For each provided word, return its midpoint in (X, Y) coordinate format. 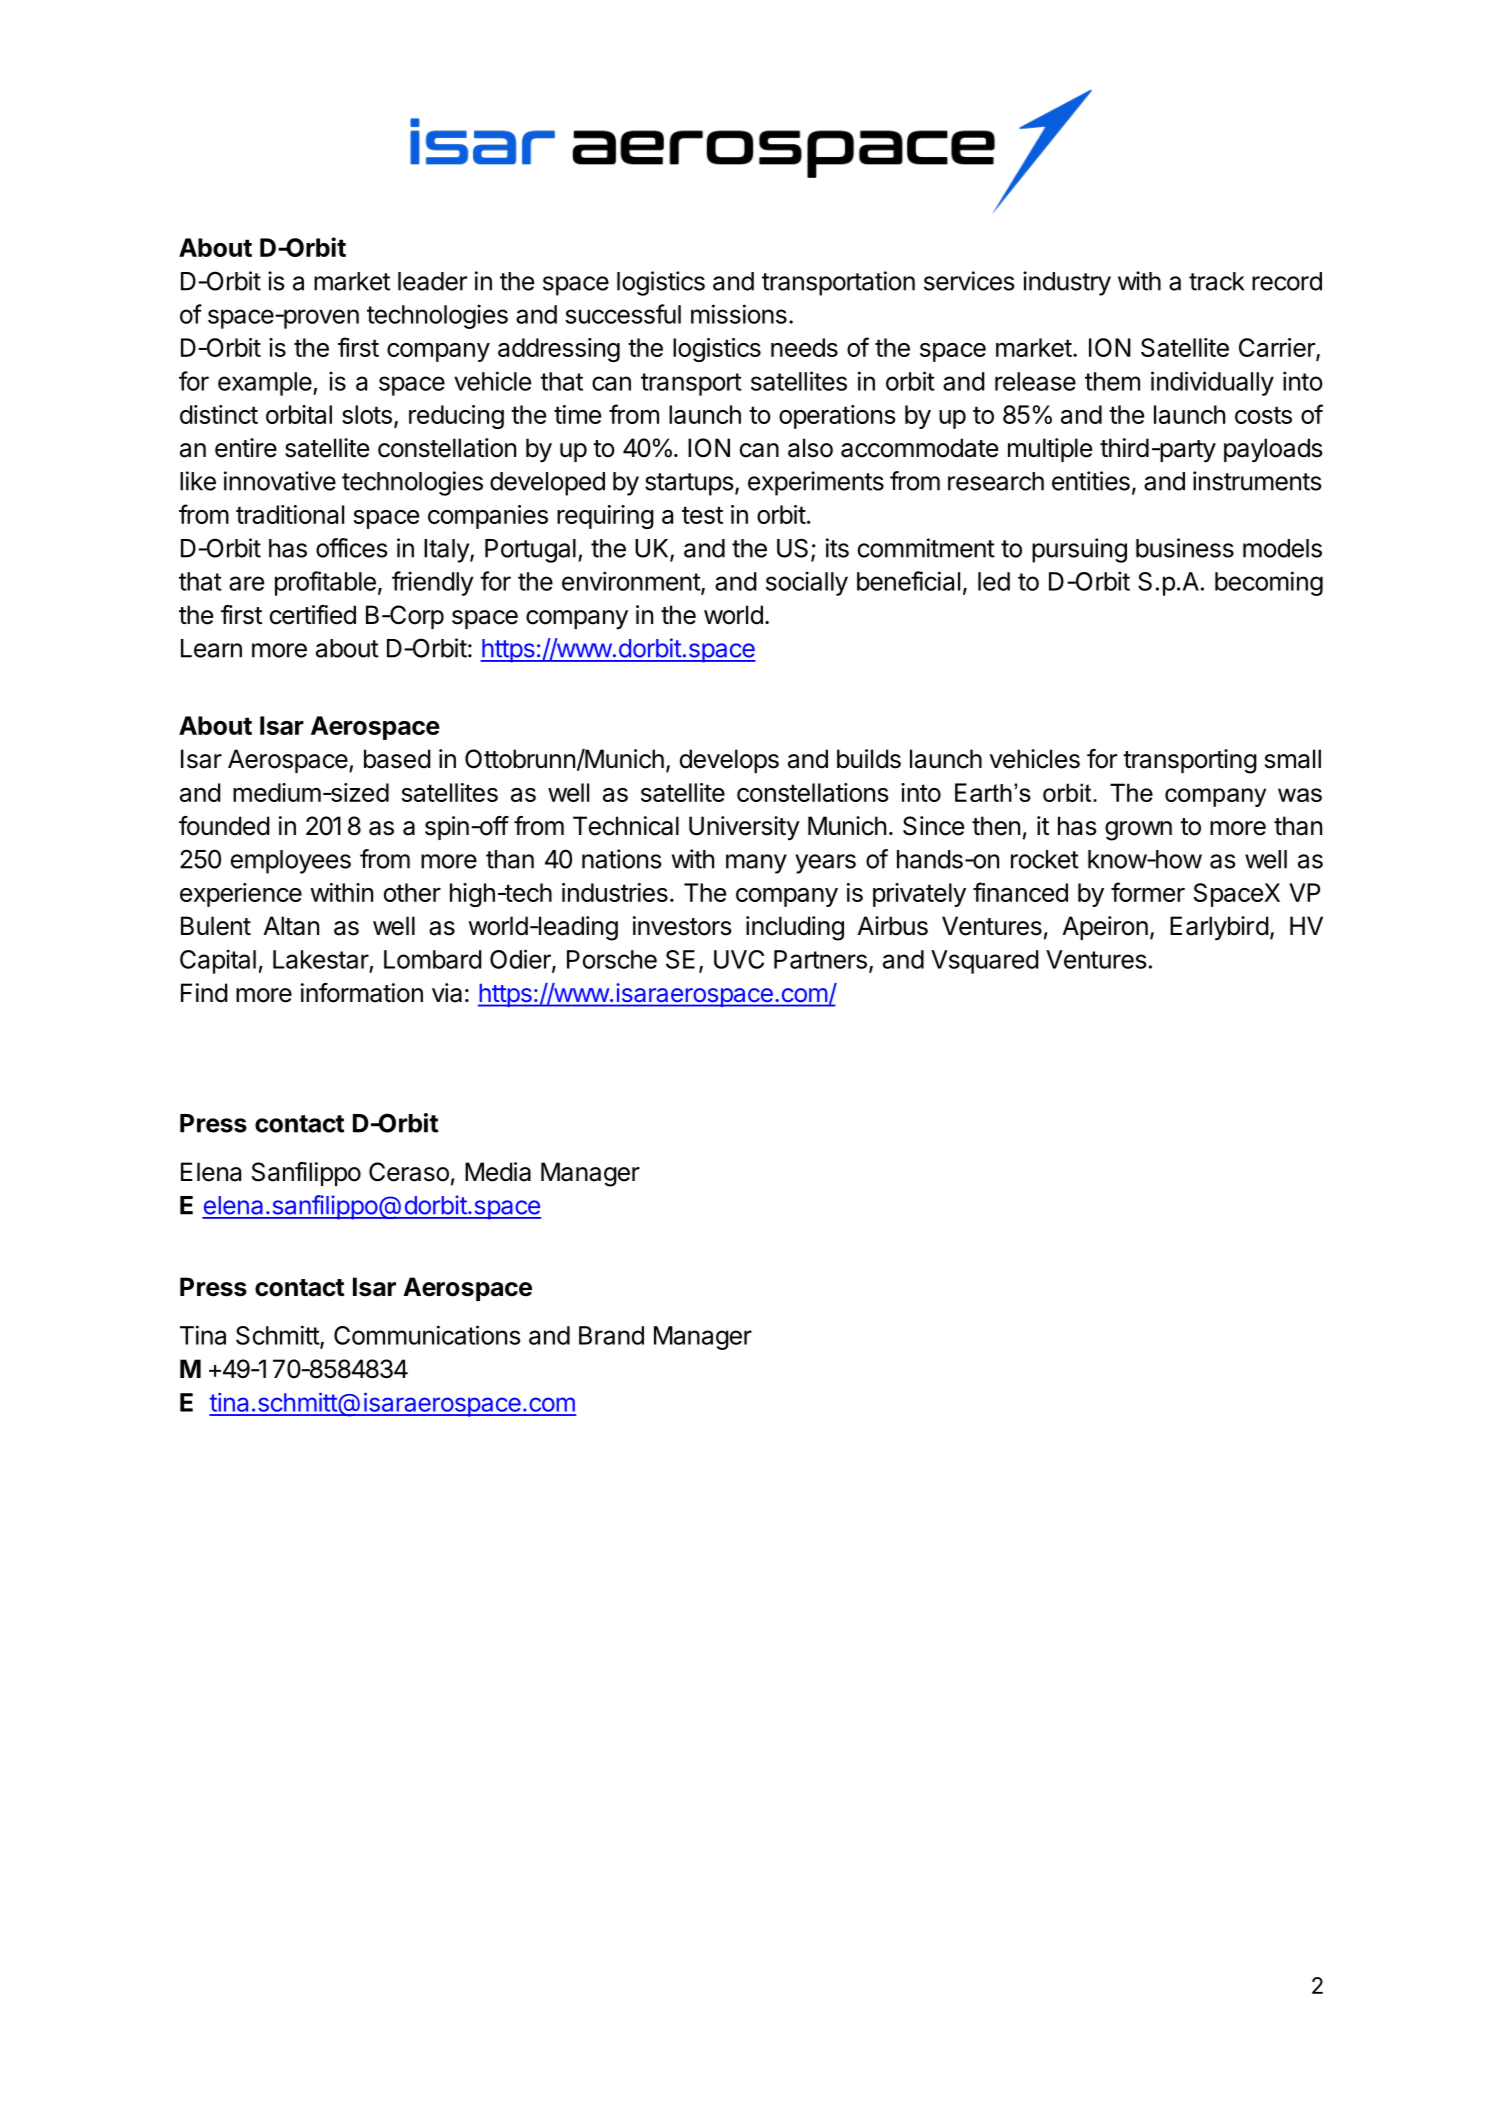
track (1216, 281)
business (1185, 548)
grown (1138, 831)
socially (807, 583)
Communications (427, 1335)
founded (224, 826)
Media (498, 1172)
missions (739, 314)
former (1148, 892)
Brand (611, 1335)
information (362, 993)
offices (352, 548)
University (744, 828)
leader (432, 281)
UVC (739, 959)
